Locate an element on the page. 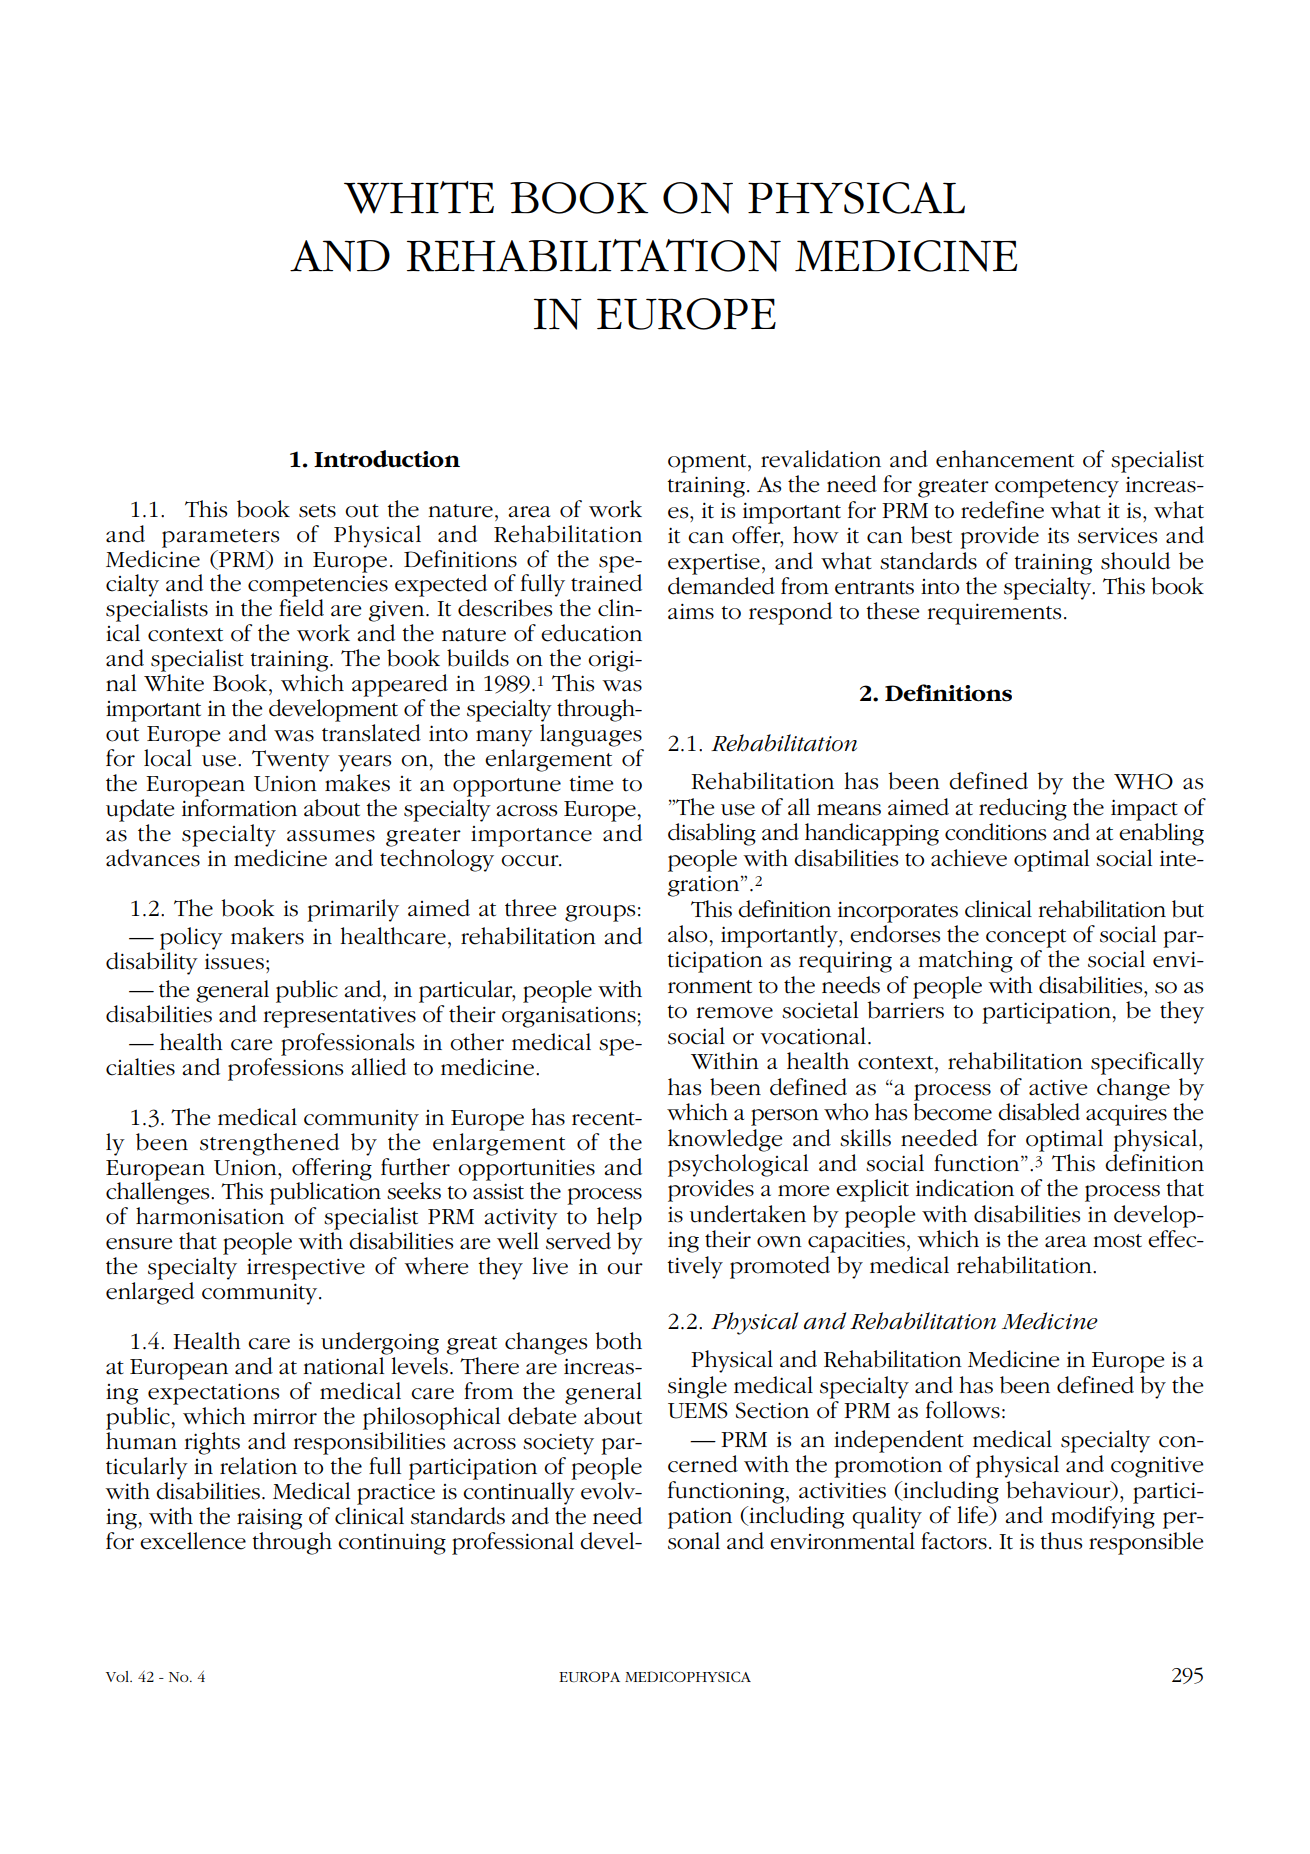  competency is located at coordinates (1057, 488).
